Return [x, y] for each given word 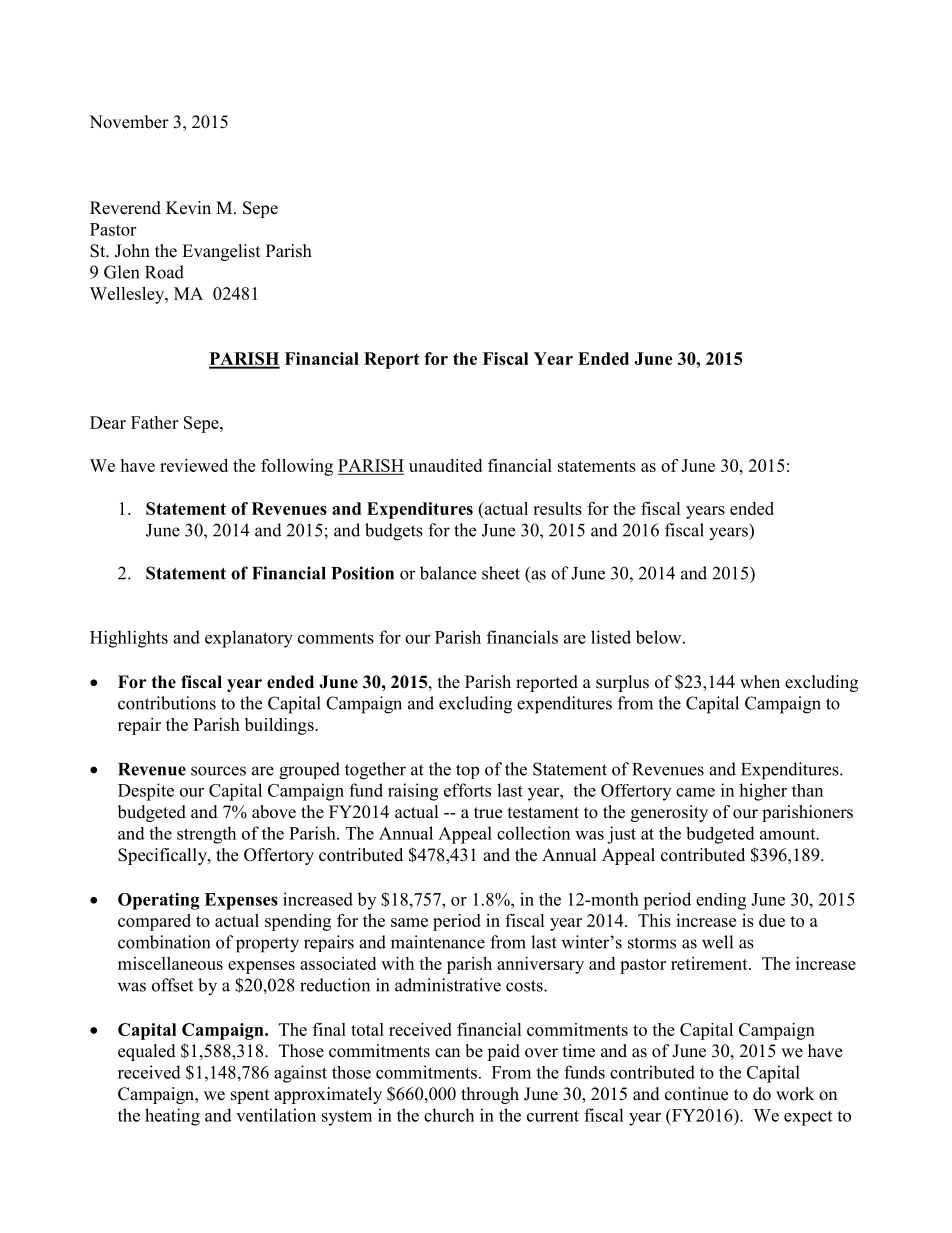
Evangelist [221, 252]
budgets [394, 532]
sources [218, 771]
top [467, 771]
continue [696, 1094]
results [557, 508]
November [129, 122]
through [490, 1095]
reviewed [194, 465]
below [660, 637]
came [695, 792]
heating [172, 1117]
